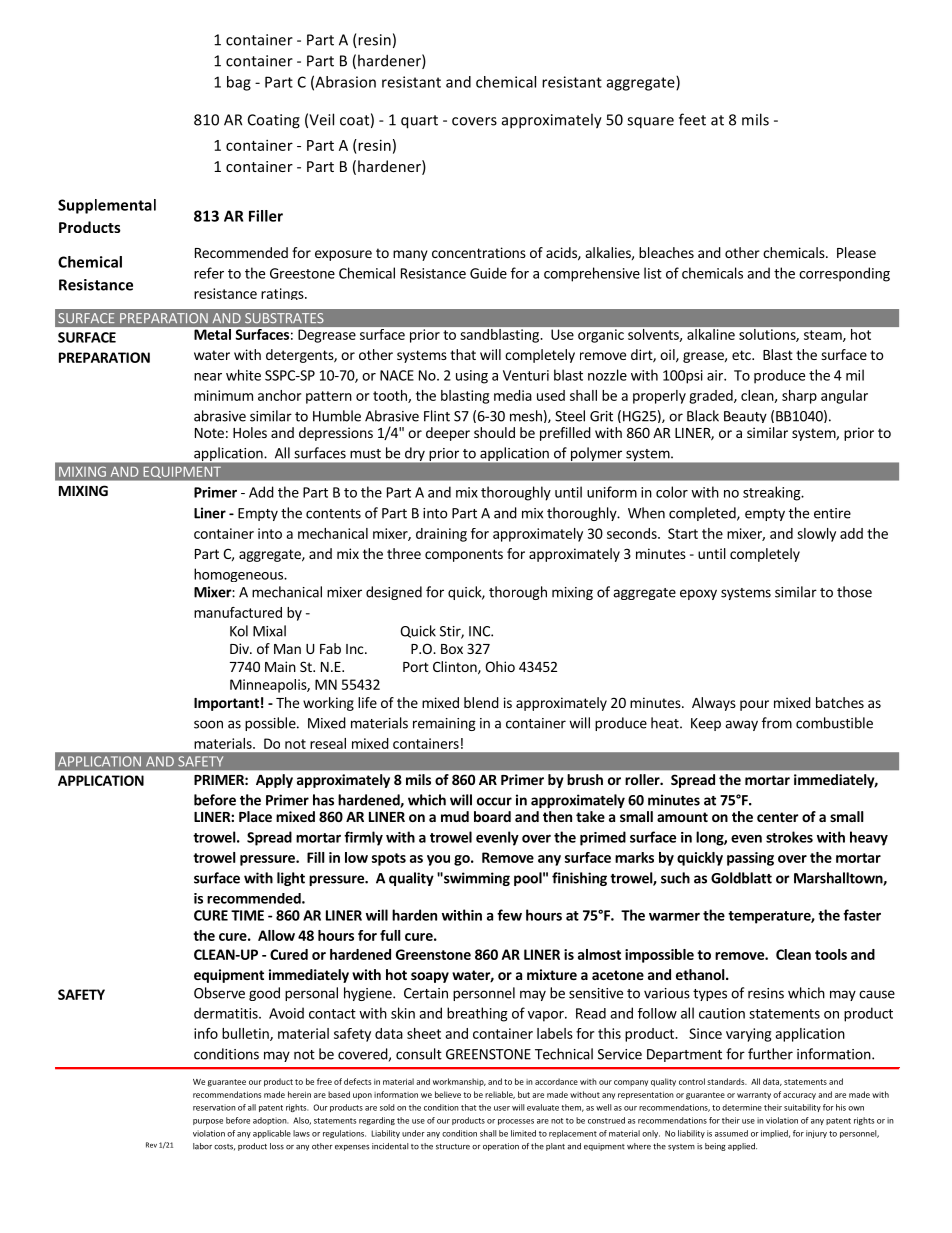 The width and height of the screenshot is (952, 1233). I want to click on should, so click(494, 432).
